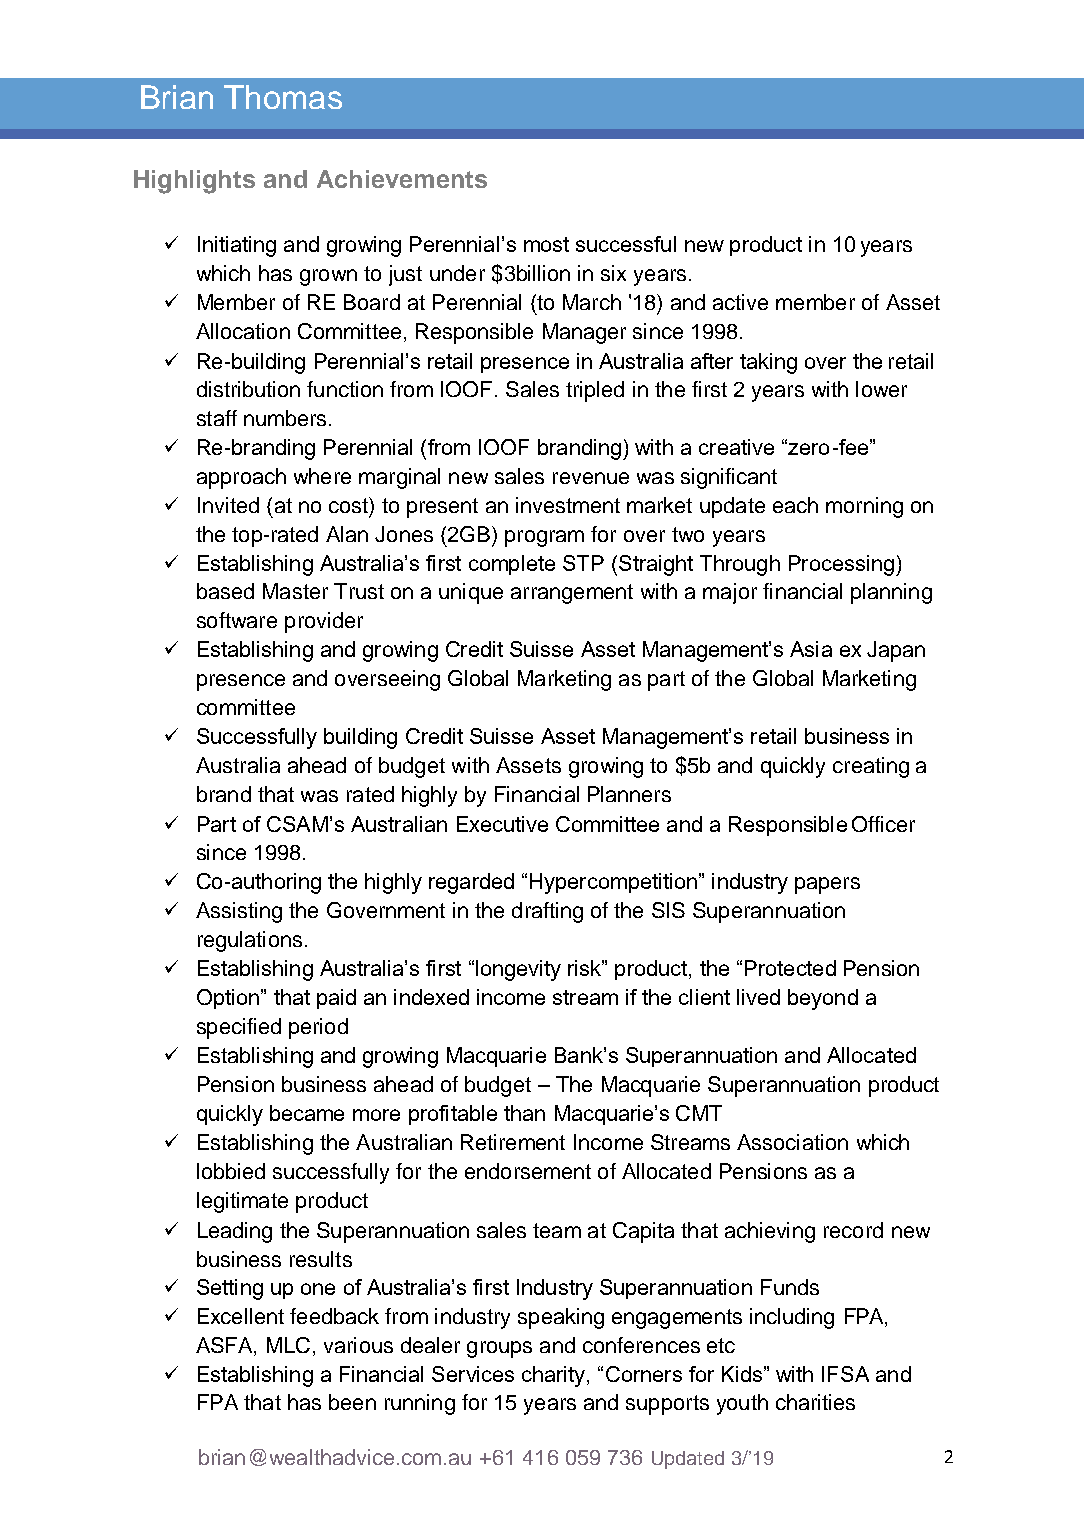 The image size is (1084, 1533). I want to click on MLC, so click(288, 1345).
